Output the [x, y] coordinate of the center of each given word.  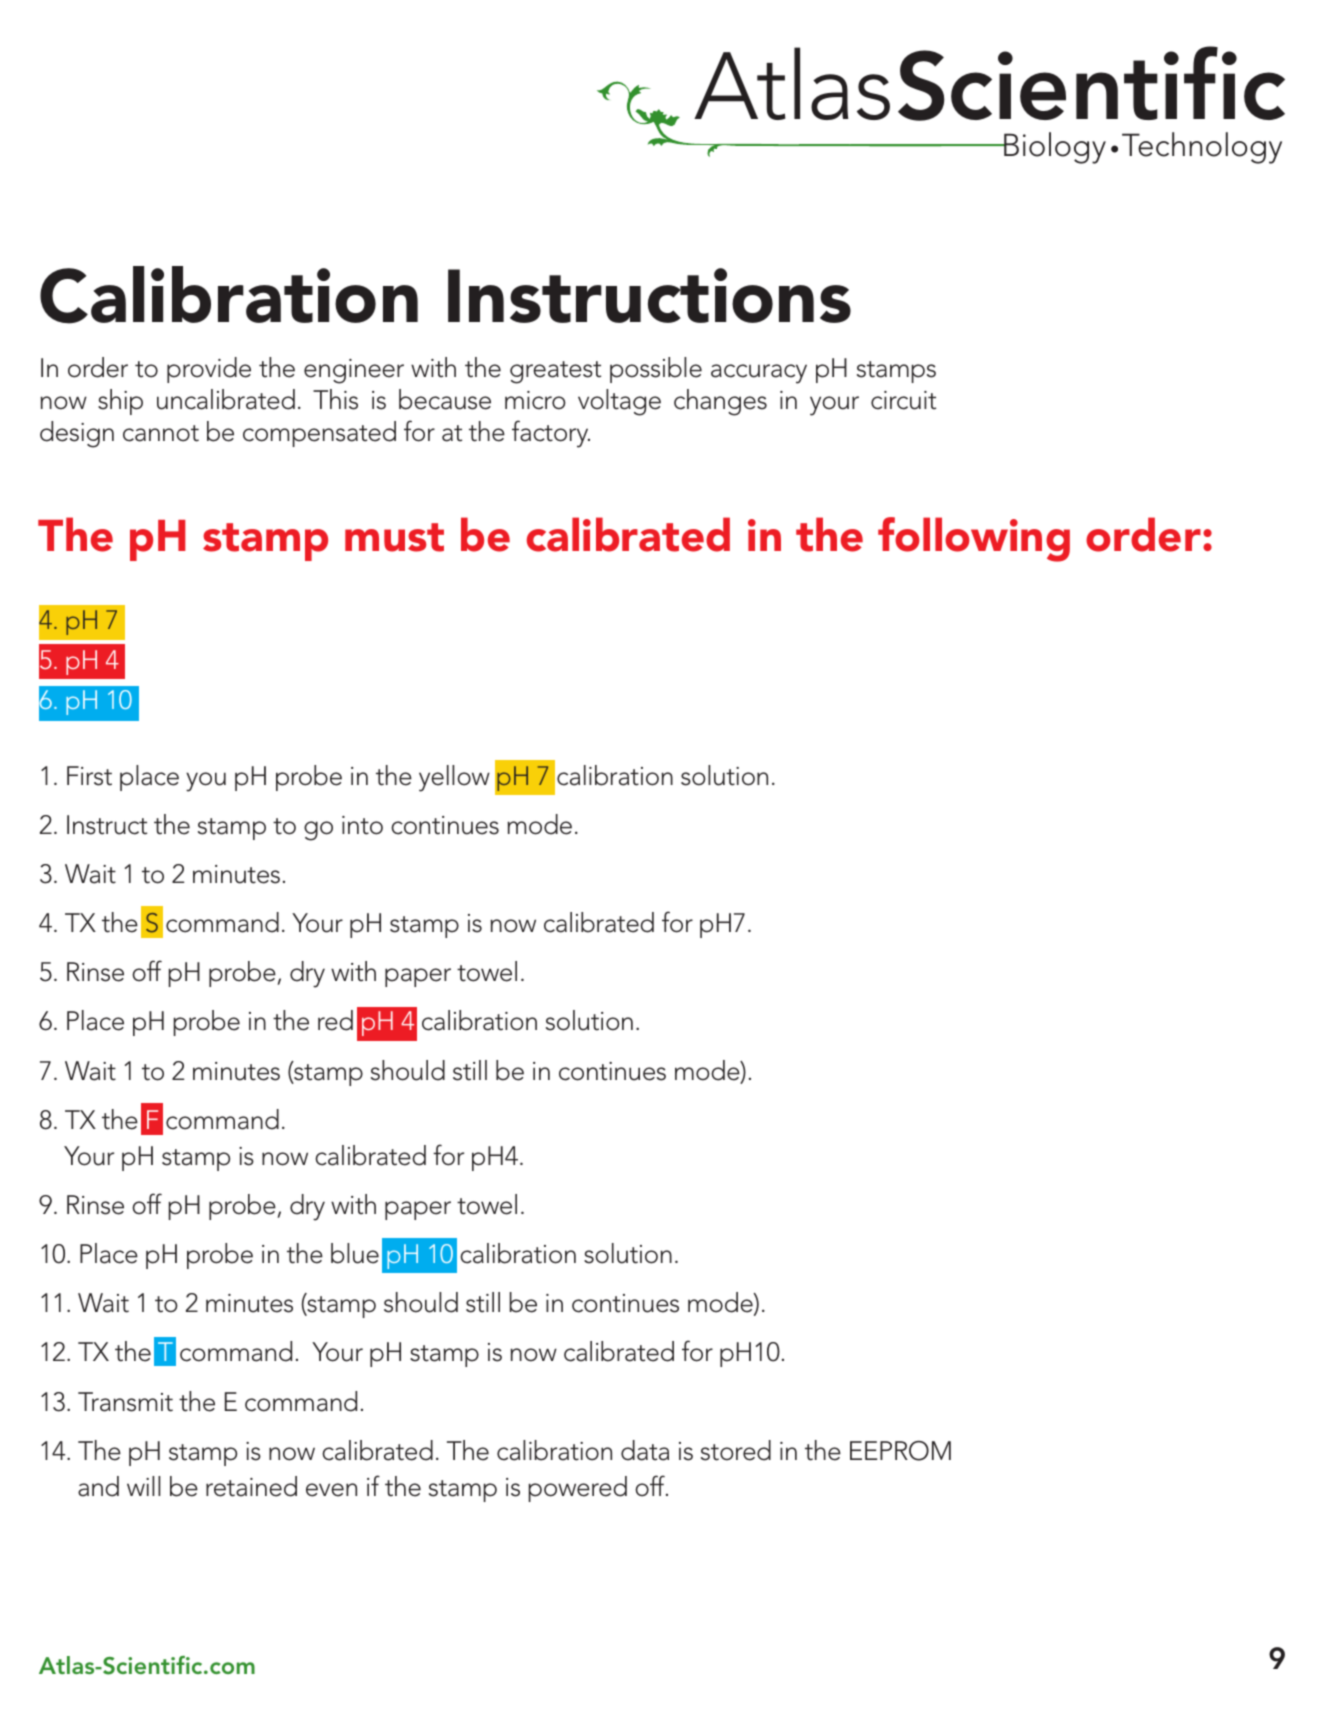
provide [209, 370]
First [89, 776]
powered [578, 1489]
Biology [1054, 148]
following [974, 539]
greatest [555, 372]
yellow [454, 778]
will [143, 1486]
